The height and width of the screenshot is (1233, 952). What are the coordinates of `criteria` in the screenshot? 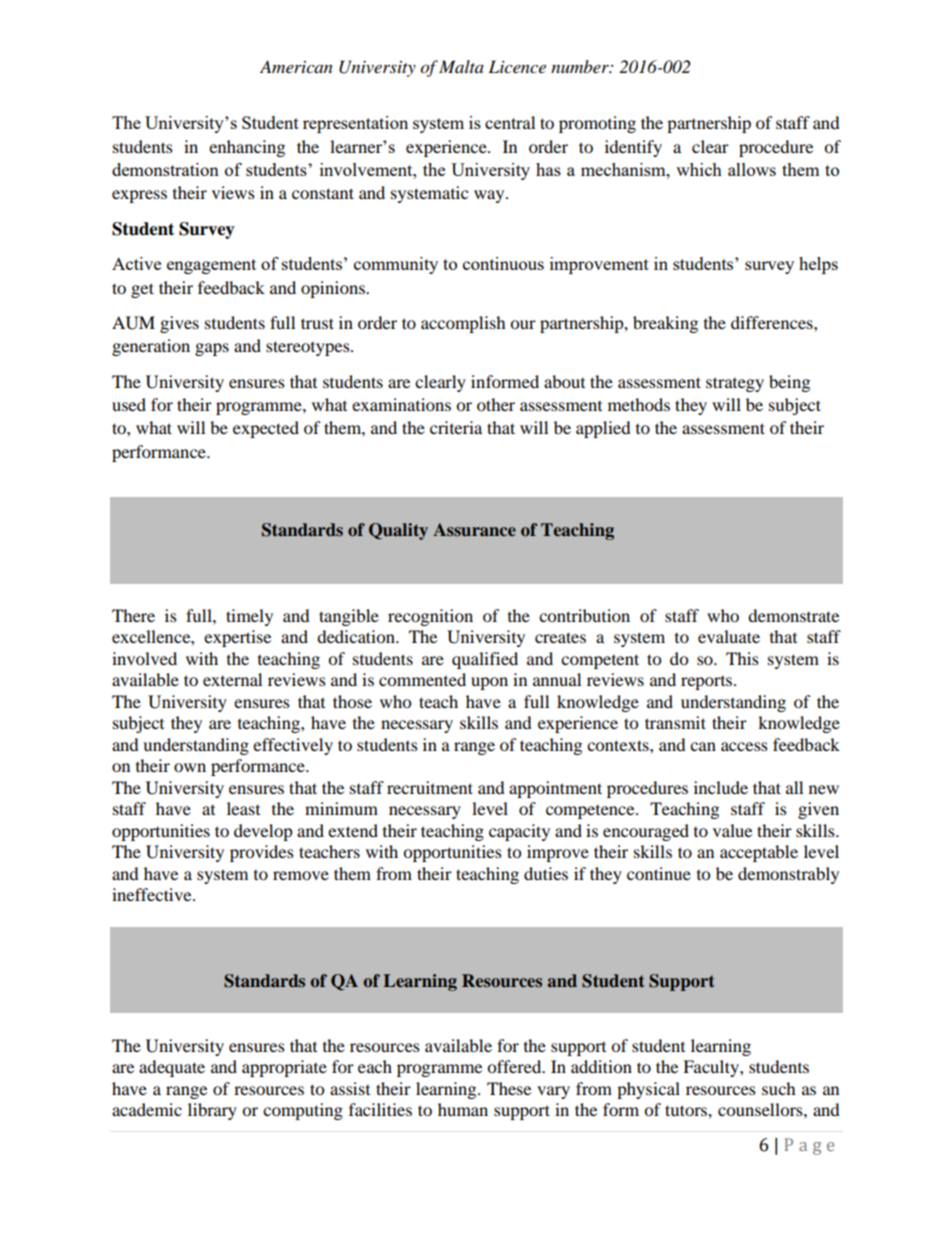 It's located at (456, 427).
